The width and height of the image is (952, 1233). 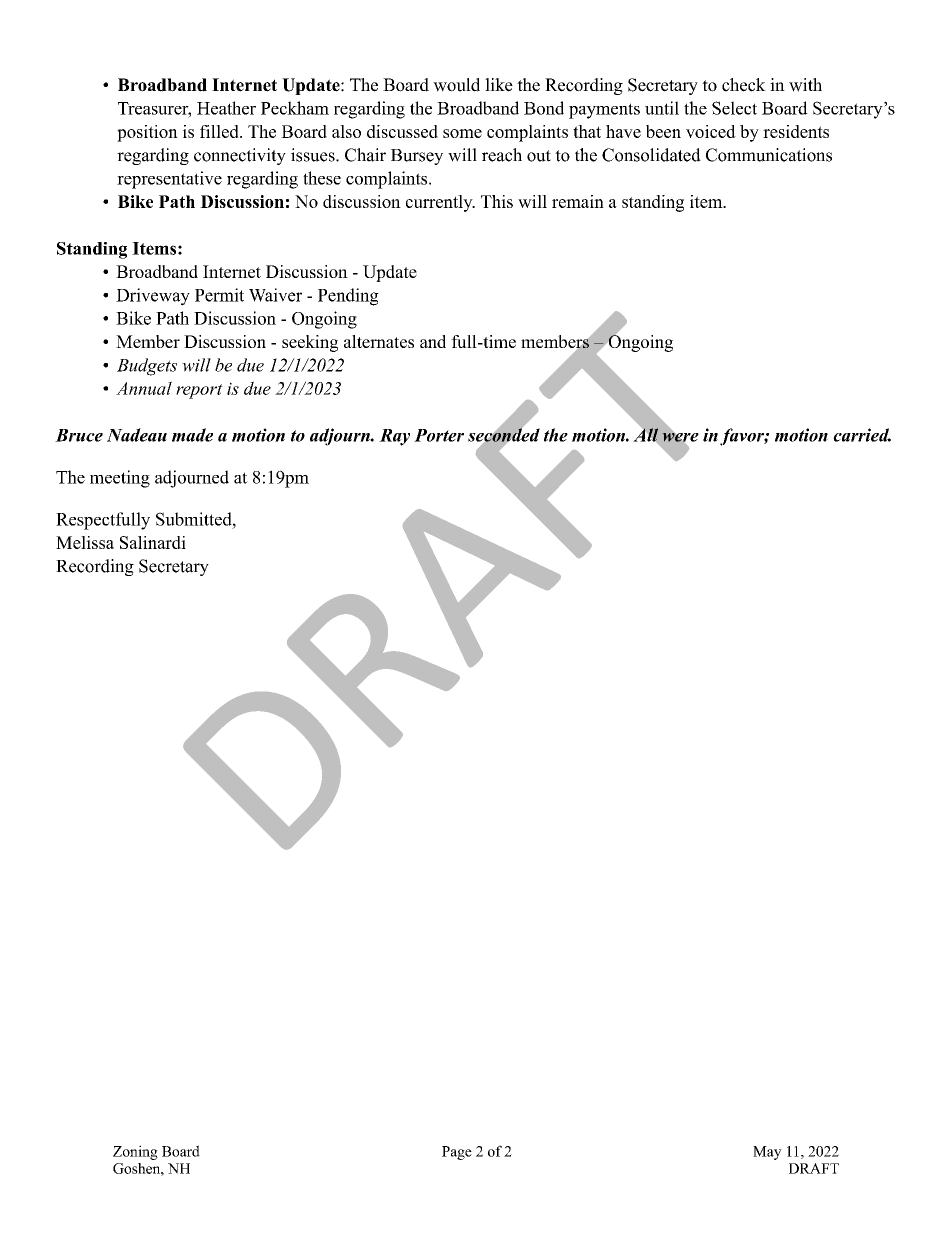 What do you see at coordinates (767, 1153) in the image?
I see `May` at bounding box center [767, 1153].
